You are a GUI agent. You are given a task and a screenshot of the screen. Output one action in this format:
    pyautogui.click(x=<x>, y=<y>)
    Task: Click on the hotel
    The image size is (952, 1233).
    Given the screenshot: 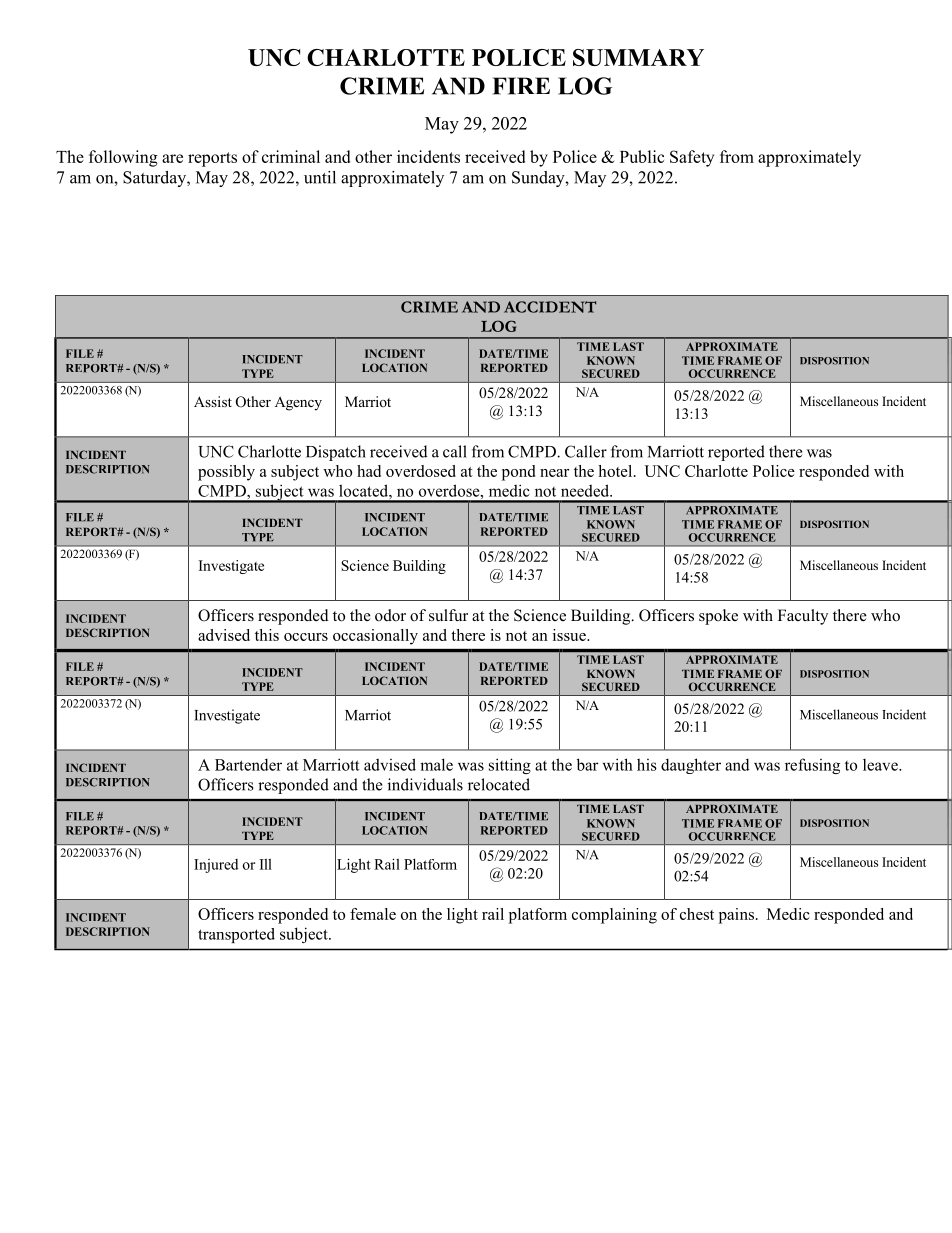 What is the action you would take?
    pyautogui.click(x=616, y=471)
